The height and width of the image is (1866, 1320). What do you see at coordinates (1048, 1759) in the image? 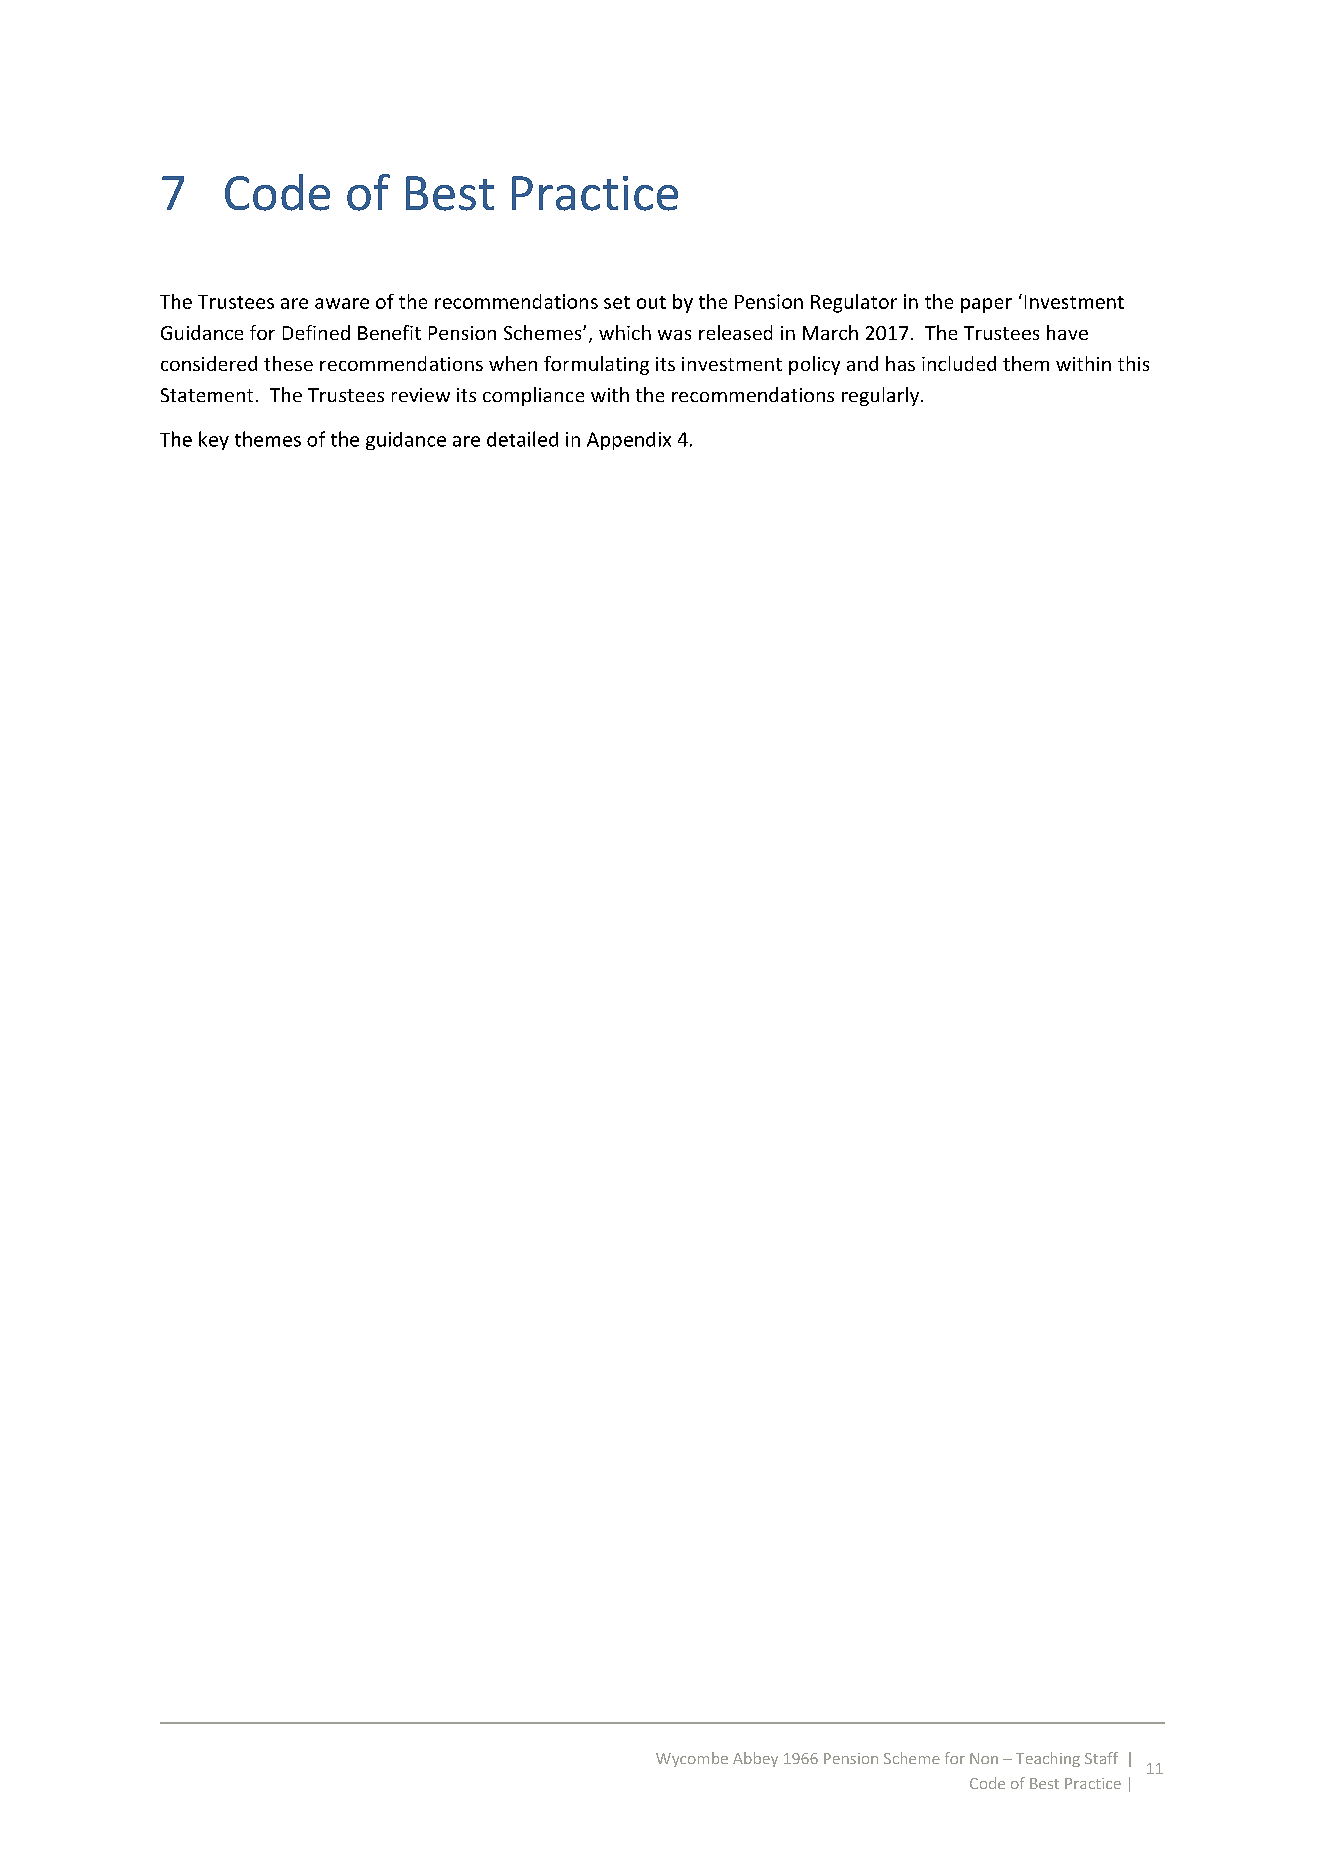
I see `Teaching` at bounding box center [1048, 1759].
